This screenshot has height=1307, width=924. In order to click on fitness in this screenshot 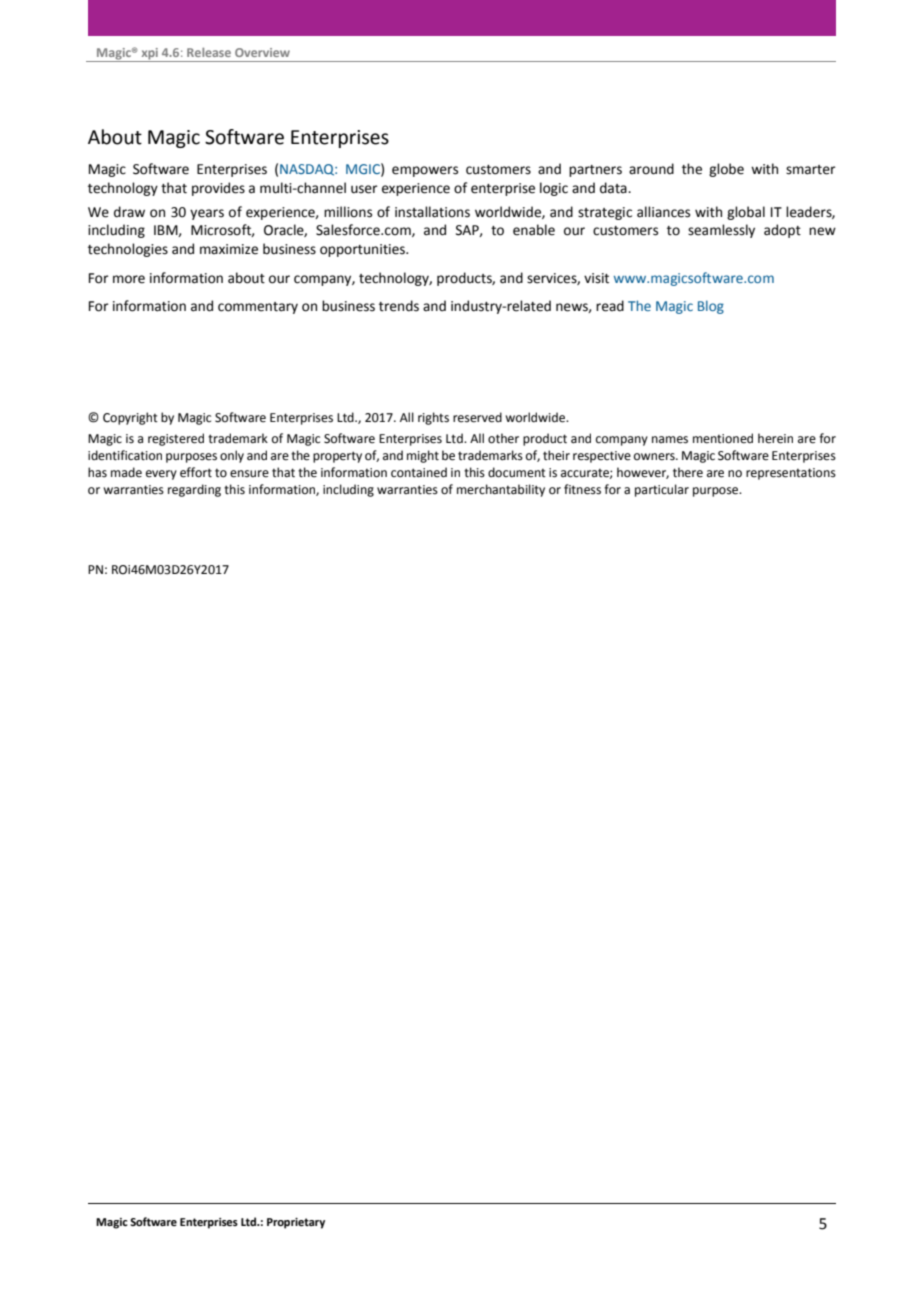, I will do `click(582, 489)`.
